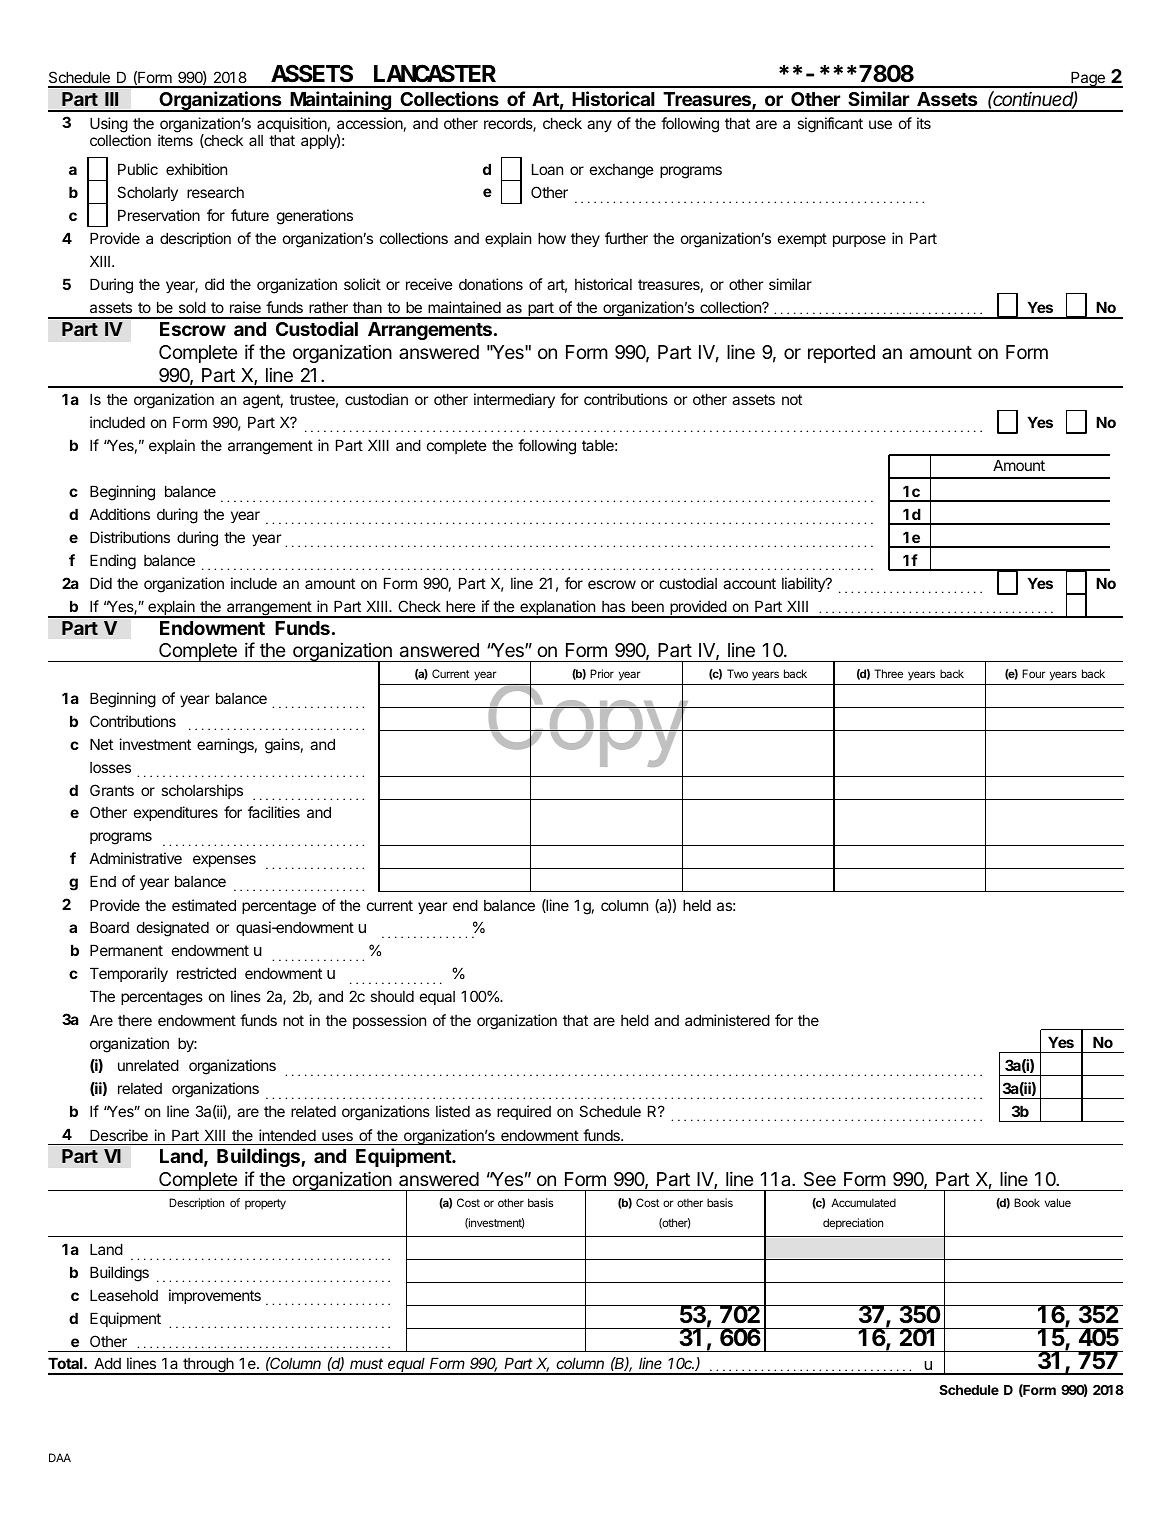 The image size is (1172, 1517). What do you see at coordinates (853, 1224) in the page?
I see `depreciation` at bounding box center [853, 1224].
